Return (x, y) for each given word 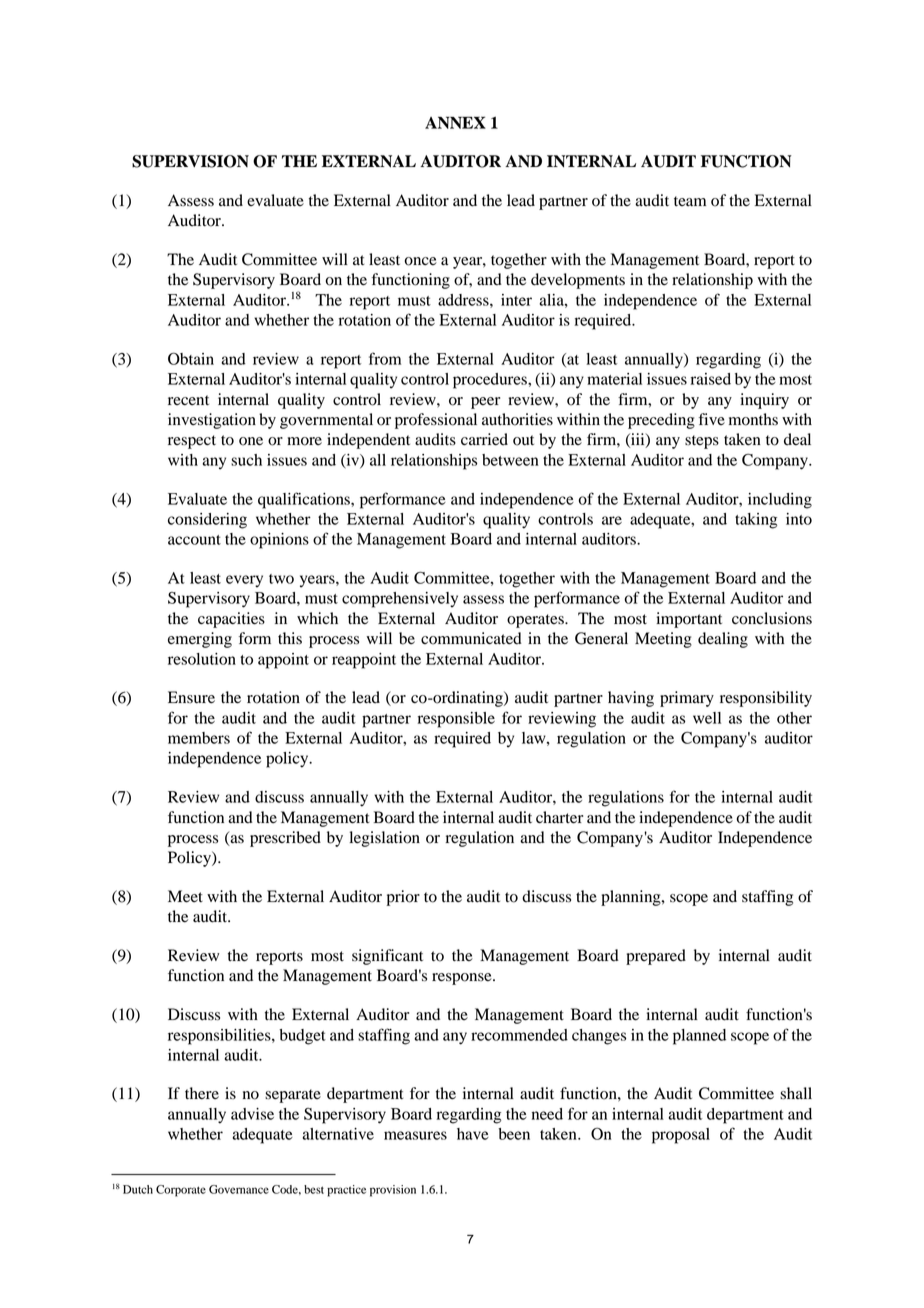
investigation (212, 421)
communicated (471, 638)
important (689, 620)
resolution (202, 659)
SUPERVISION (190, 161)
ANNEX (455, 122)
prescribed (285, 839)
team (690, 201)
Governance (239, 1189)
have (473, 1134)
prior (403, 898)
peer (485, 403)
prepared (656, 957)
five (712, 419)
